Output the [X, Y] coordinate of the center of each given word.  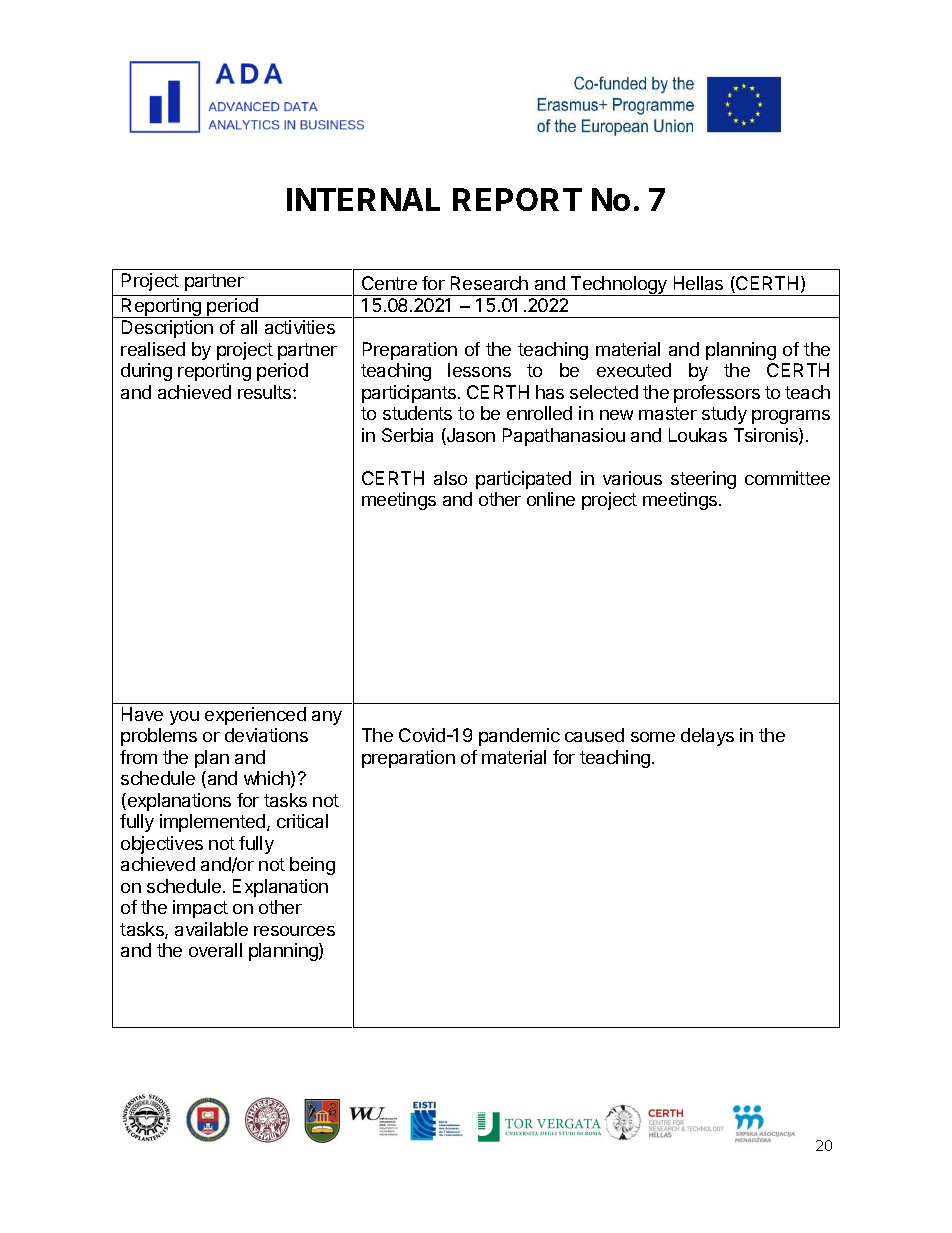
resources [294, 931]
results [266, 392]
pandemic [519, 737]
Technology [619, 286]
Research [489, 283]
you [184, 718]
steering [703, 480]
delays [707, 737]
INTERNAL [363, 199]
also [450, 478]
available [211, 929]
